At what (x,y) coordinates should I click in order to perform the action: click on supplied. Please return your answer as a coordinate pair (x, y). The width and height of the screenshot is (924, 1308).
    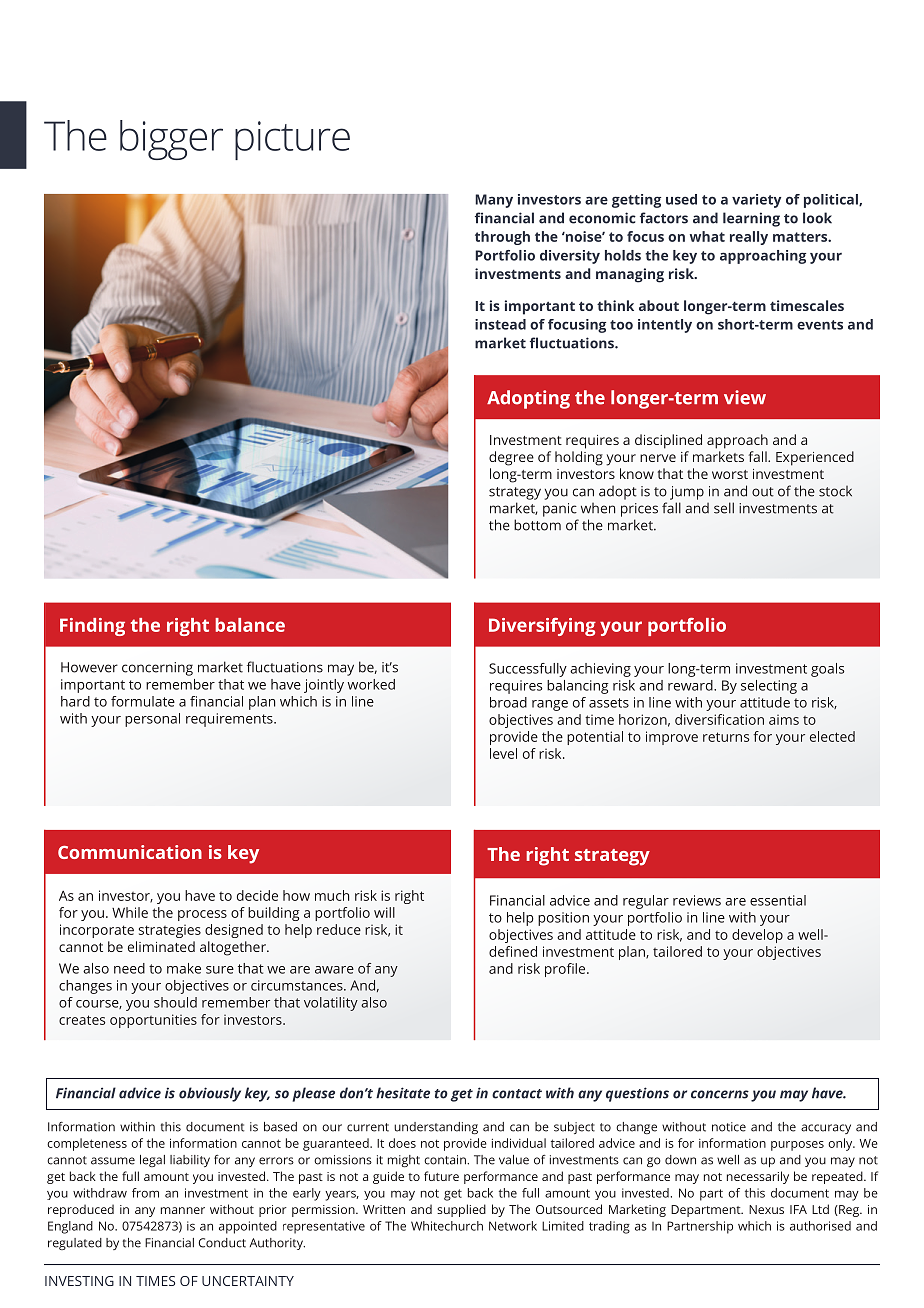
    Looking at the image, I should click on (461, 1210).
